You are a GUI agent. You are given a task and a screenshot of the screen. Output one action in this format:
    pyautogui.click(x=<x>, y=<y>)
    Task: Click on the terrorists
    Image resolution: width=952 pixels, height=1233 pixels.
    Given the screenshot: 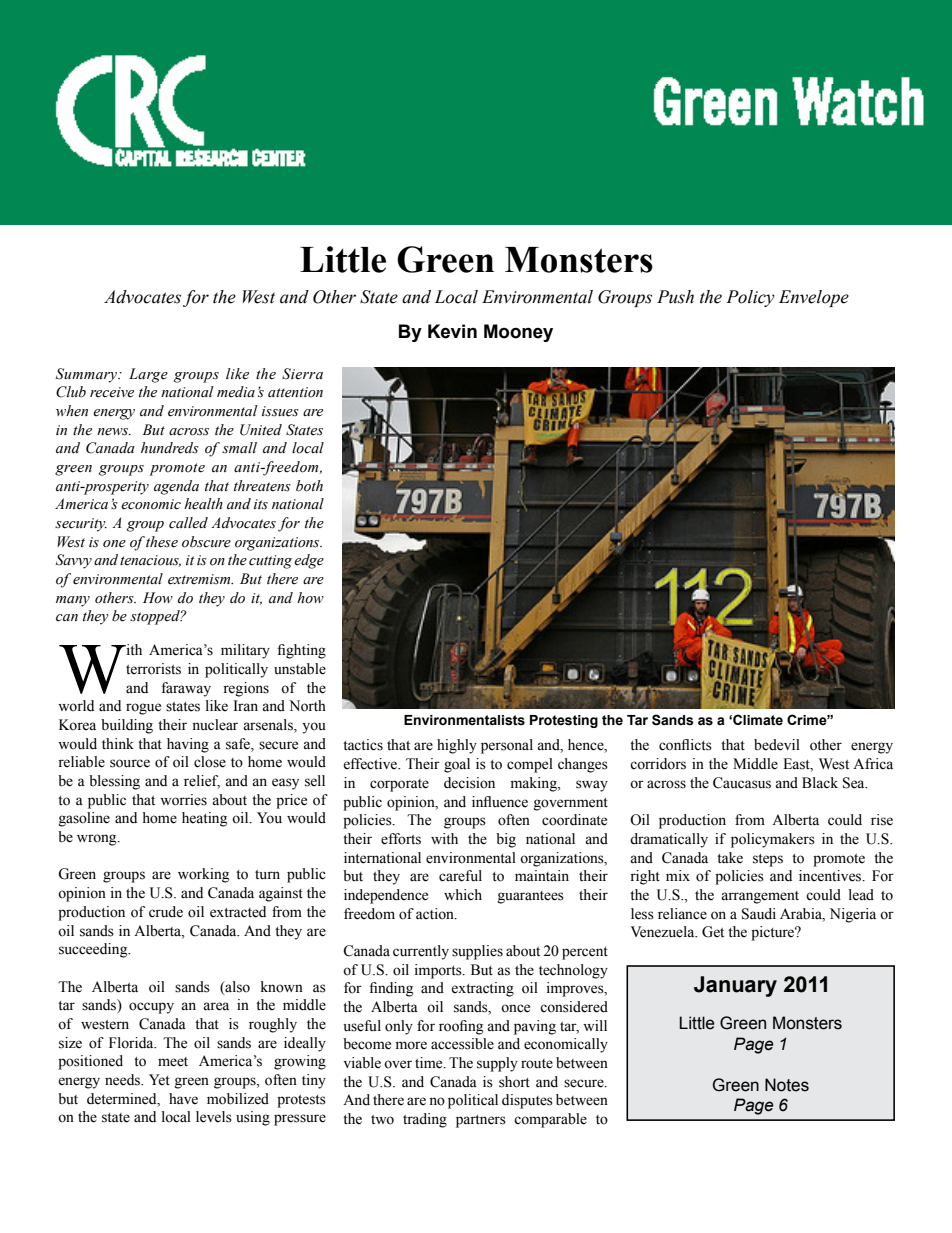 What is the action you would take?
    pyautogui.click(x=153, y=669)
